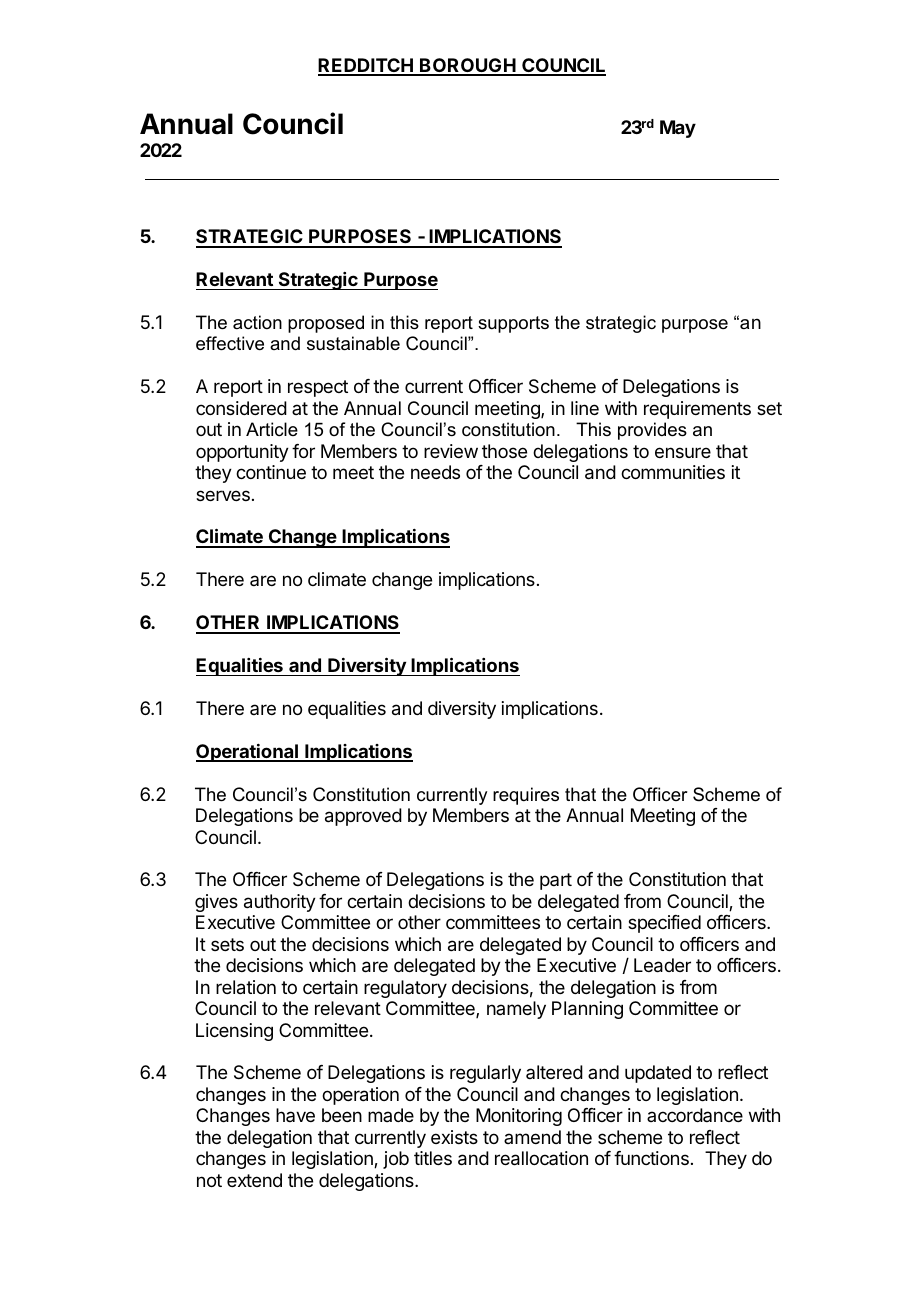  Describe the element at coordinates (664, 924) in the screenshot. I see `specified` at that location.
